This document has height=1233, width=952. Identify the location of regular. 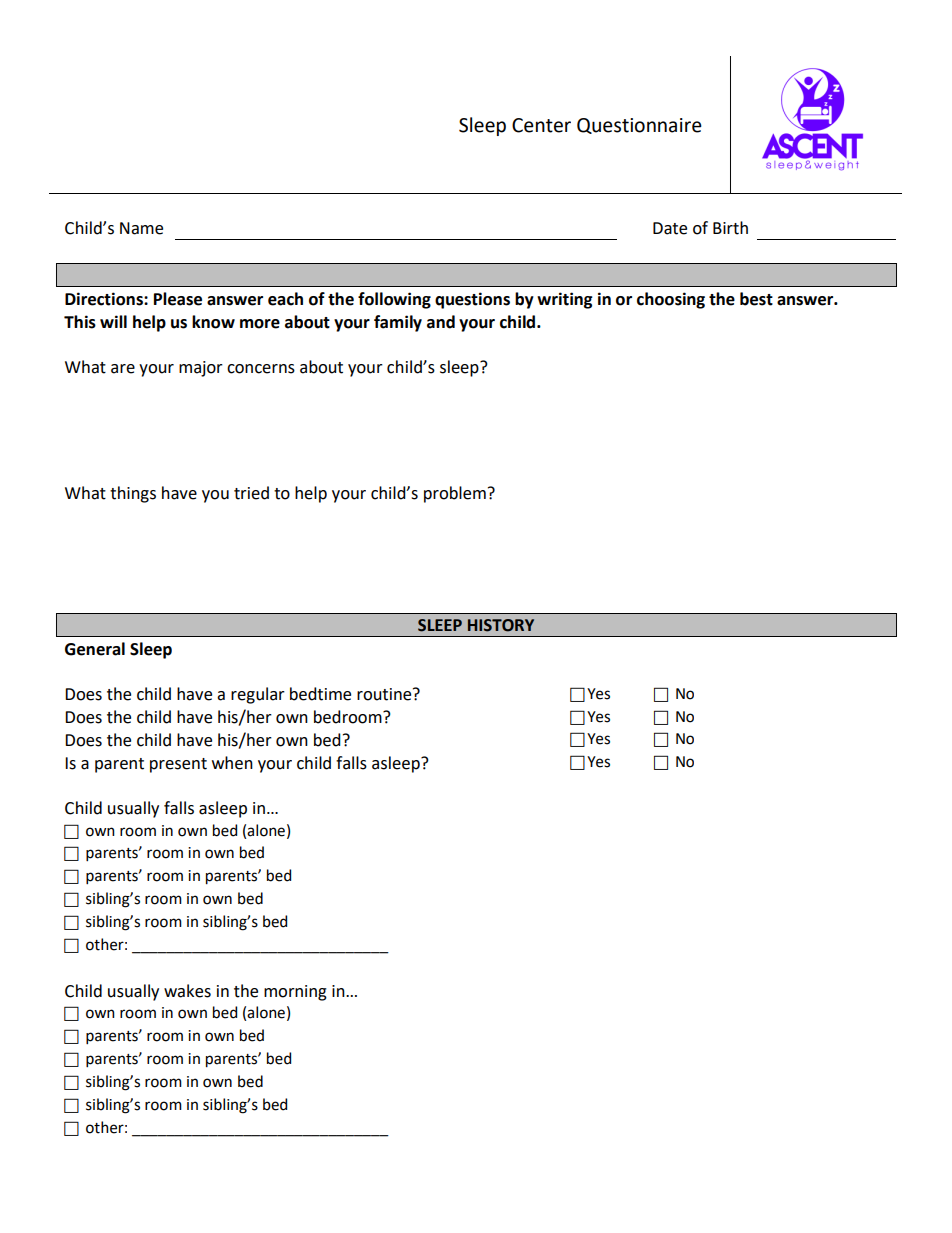
(258, 695).
